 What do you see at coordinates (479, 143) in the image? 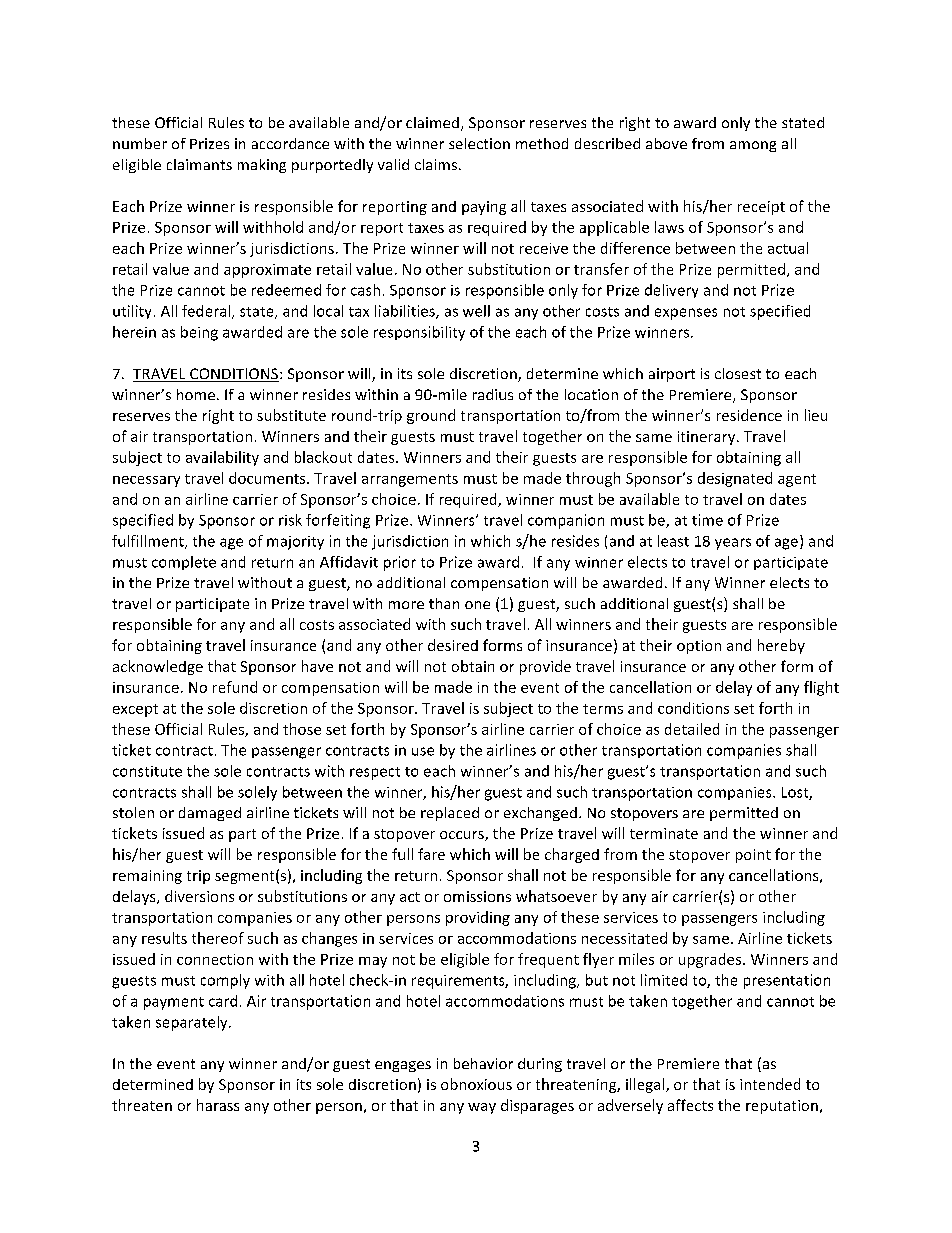
I see `selection` at bounding box center [479, 143].
